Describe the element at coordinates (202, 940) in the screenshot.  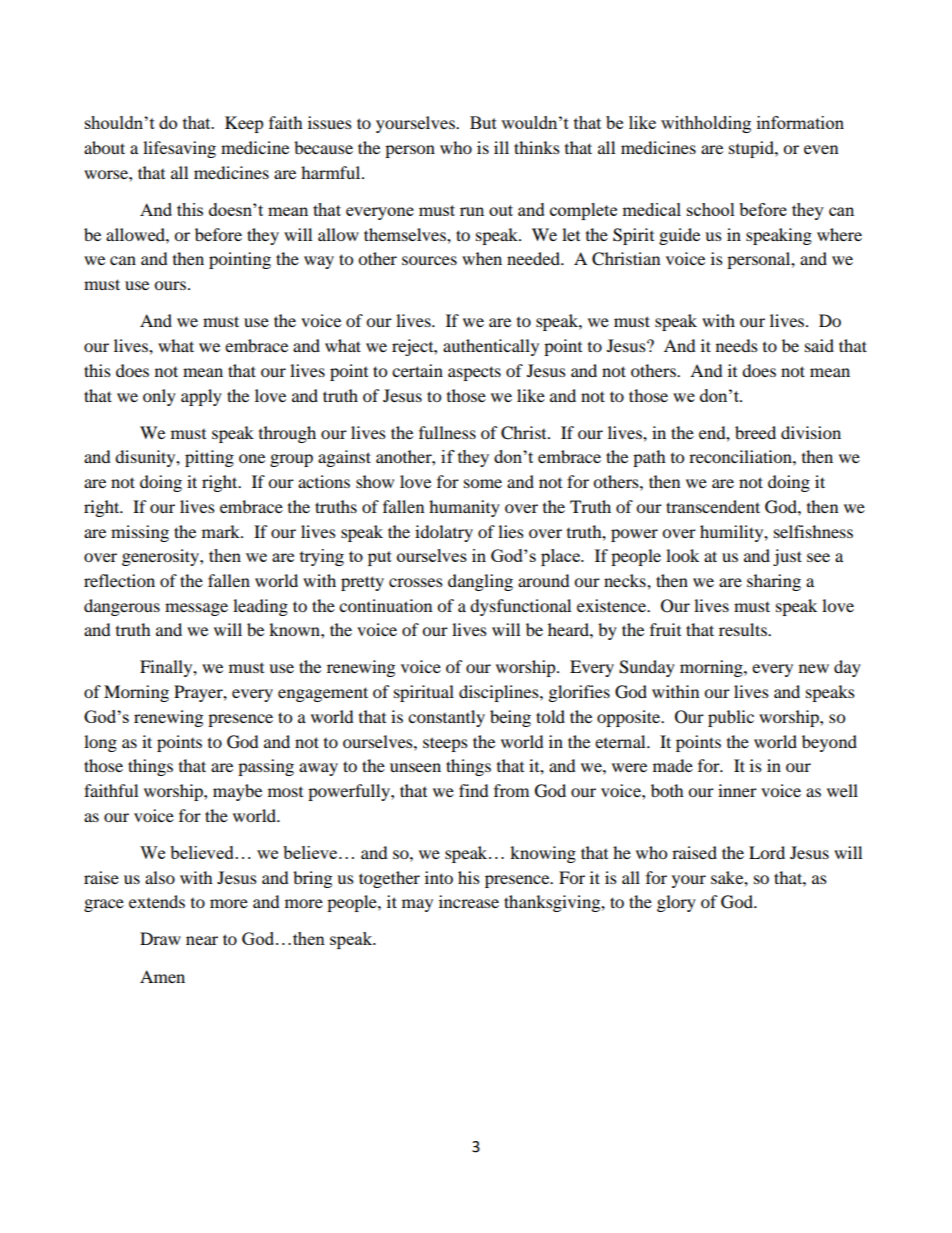
I see `near` at that location.
